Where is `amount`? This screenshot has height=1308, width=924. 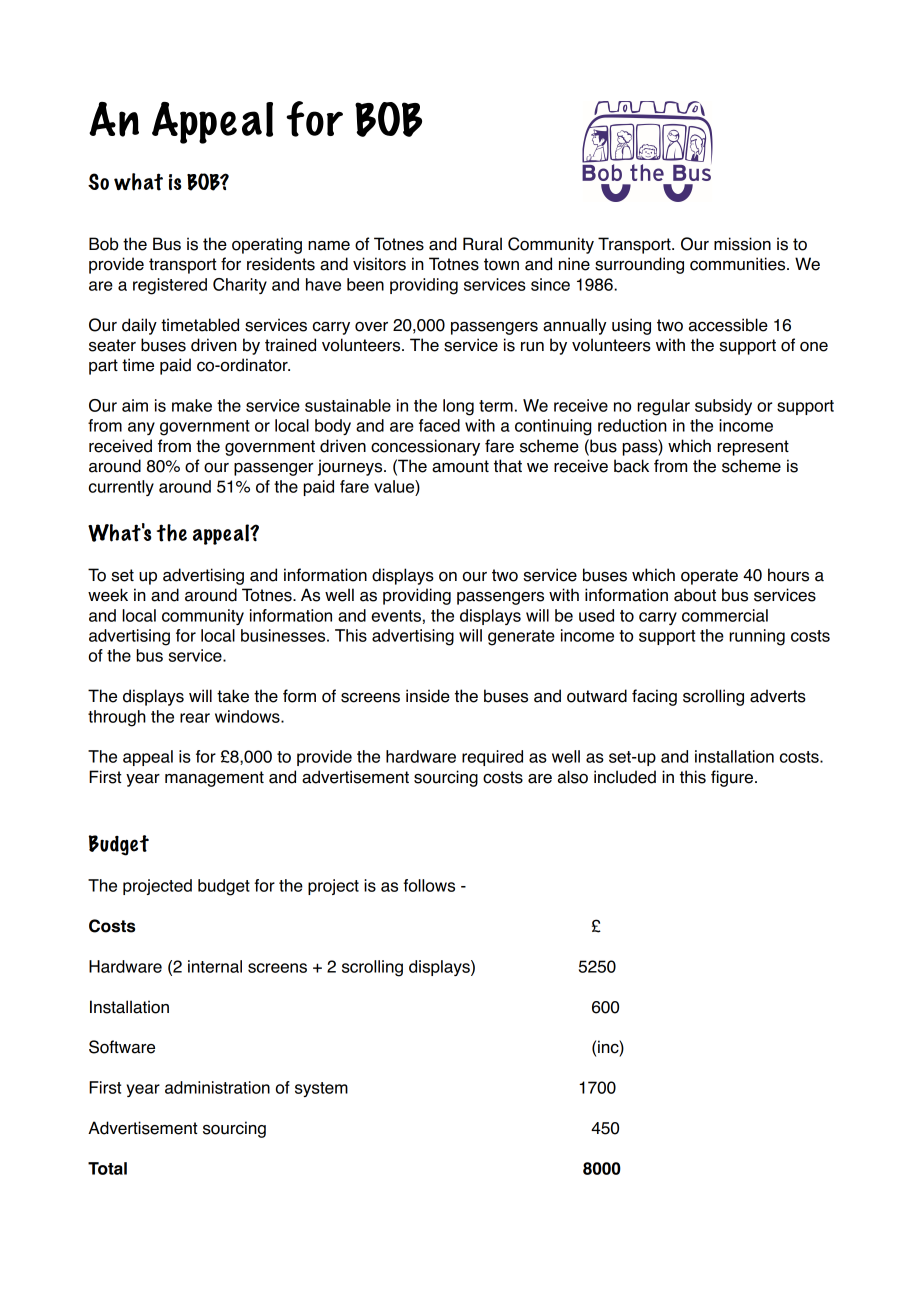
amount is located at coordinates (460, 466).
